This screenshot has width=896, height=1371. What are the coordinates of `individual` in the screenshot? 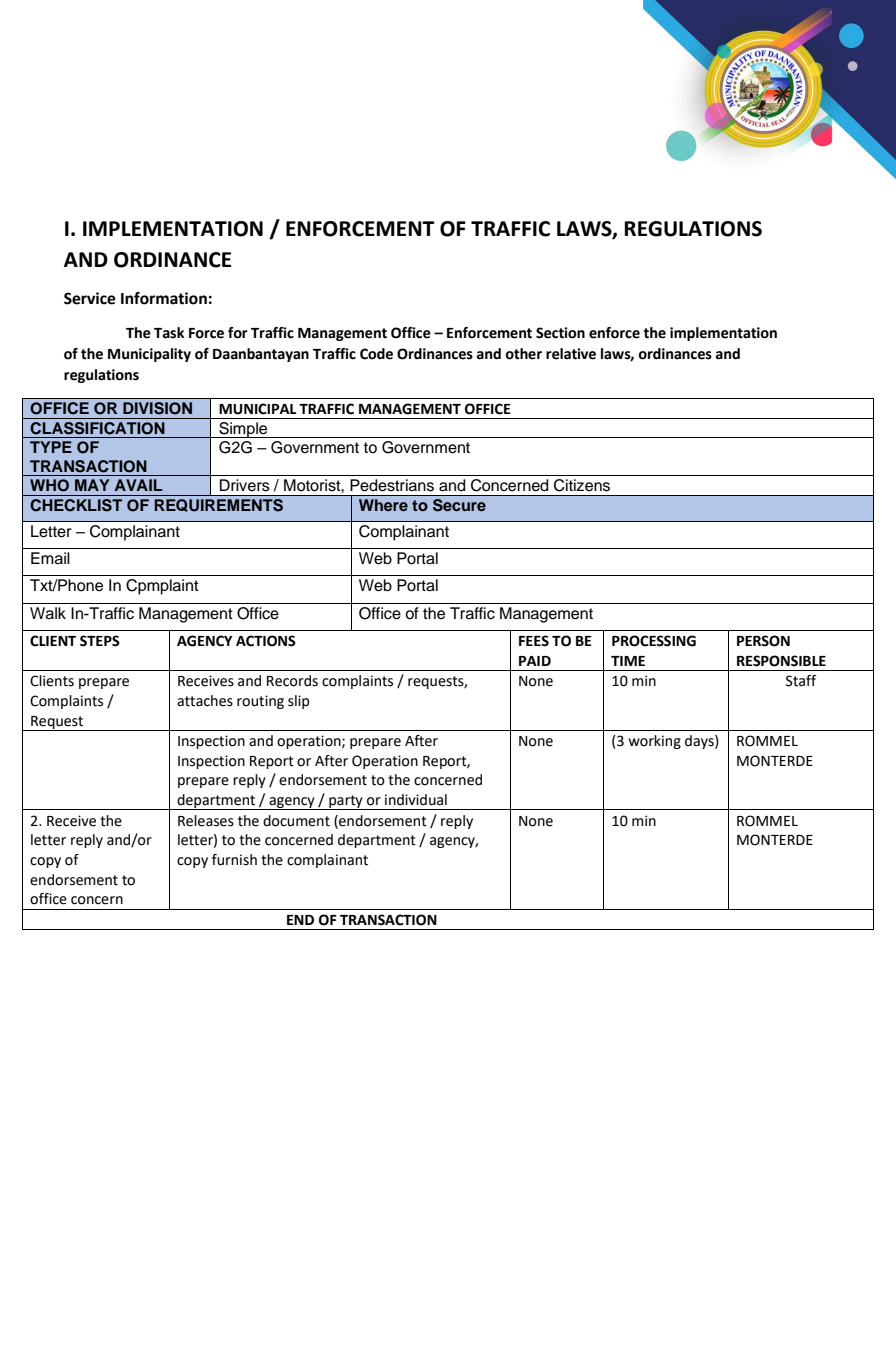 It's located at (416, 800).
